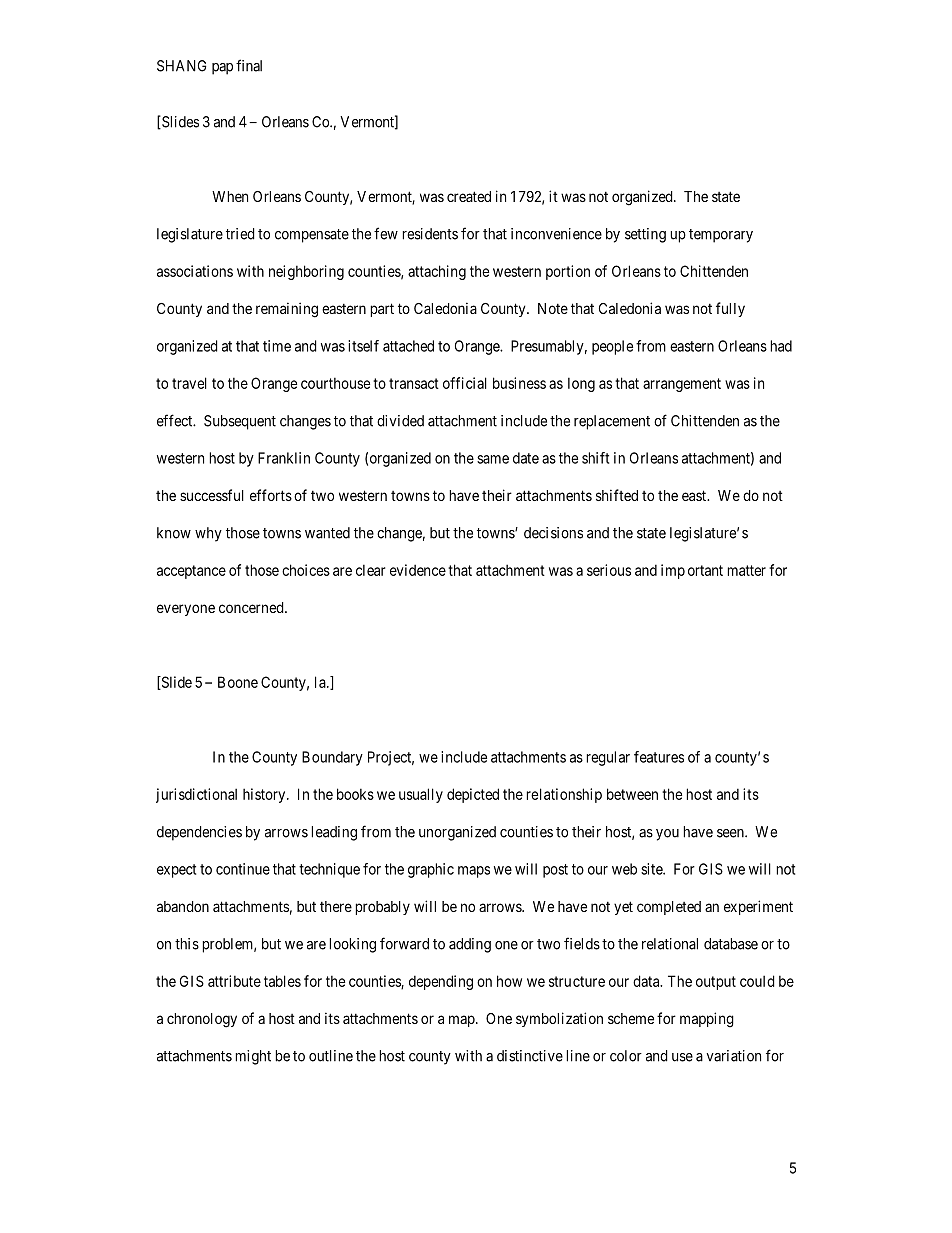  I want to click on temporary, so click(721, 236).
